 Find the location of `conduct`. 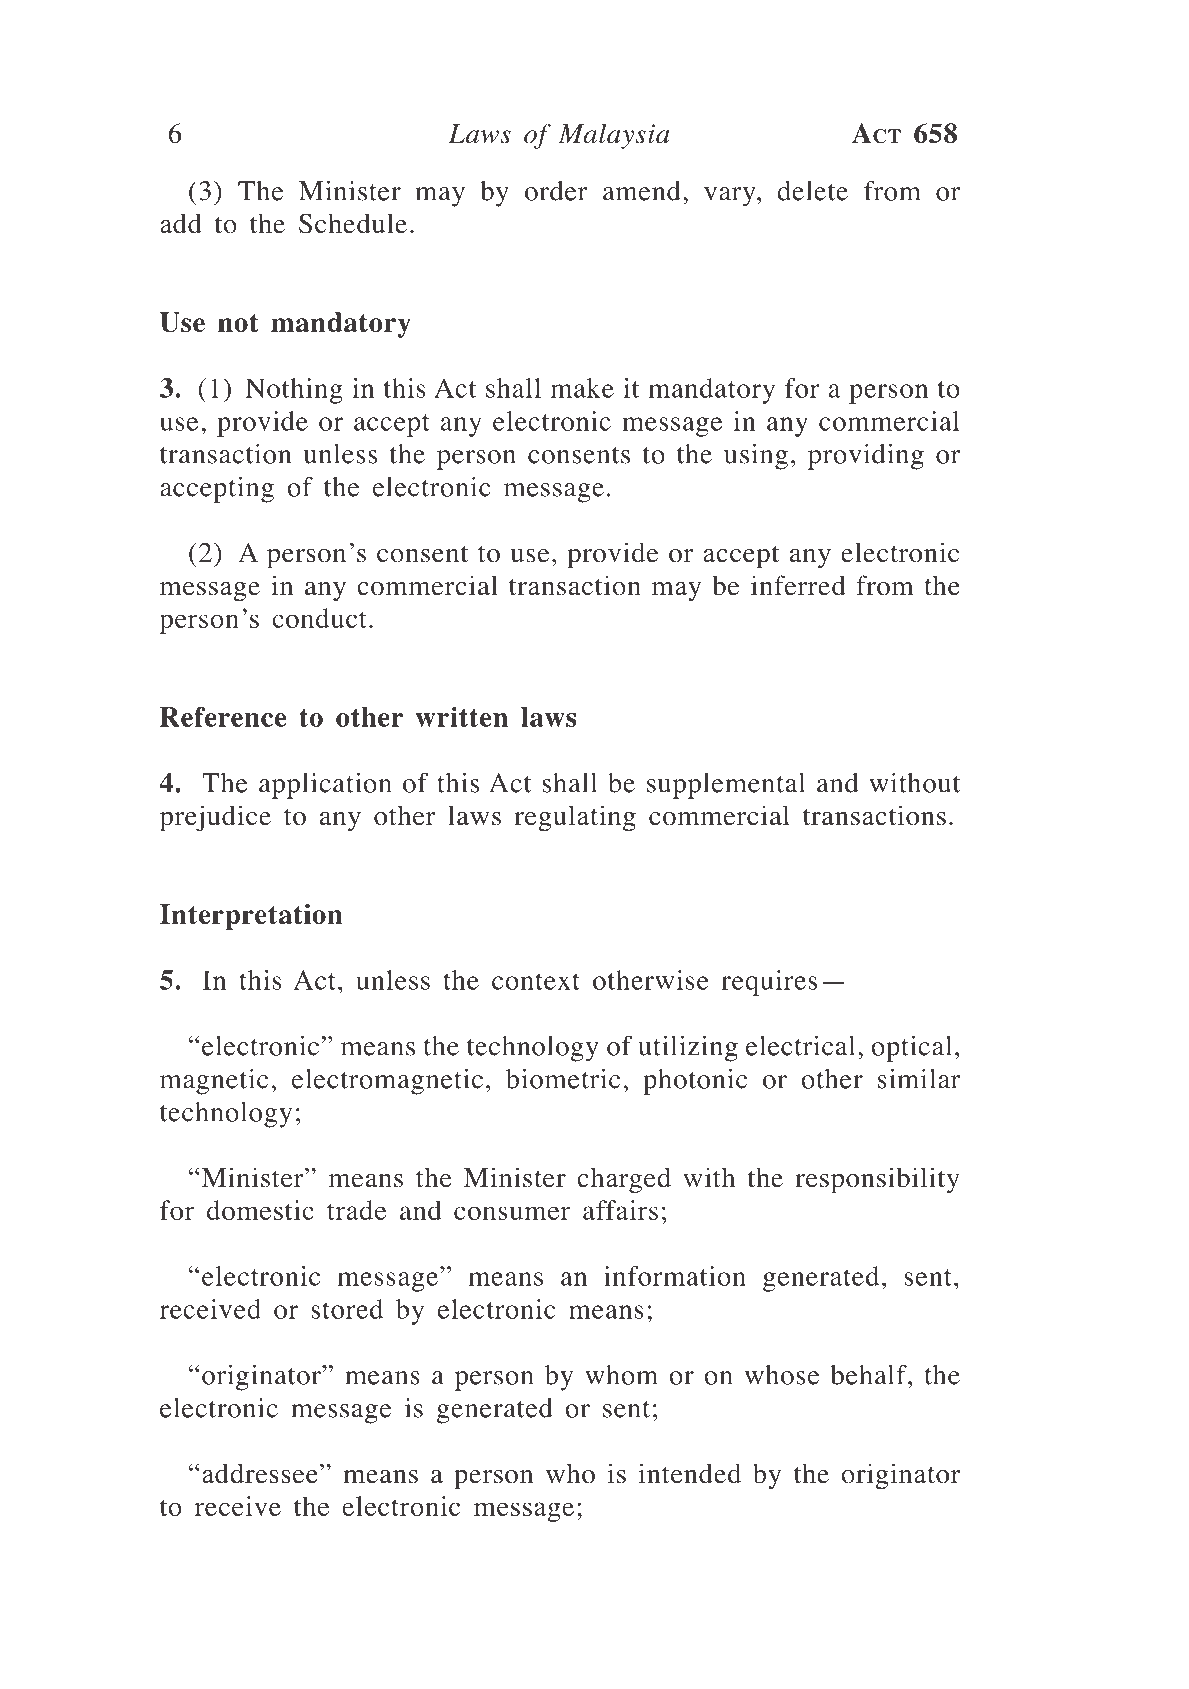

conduct is located at coordinates (319, 618).
